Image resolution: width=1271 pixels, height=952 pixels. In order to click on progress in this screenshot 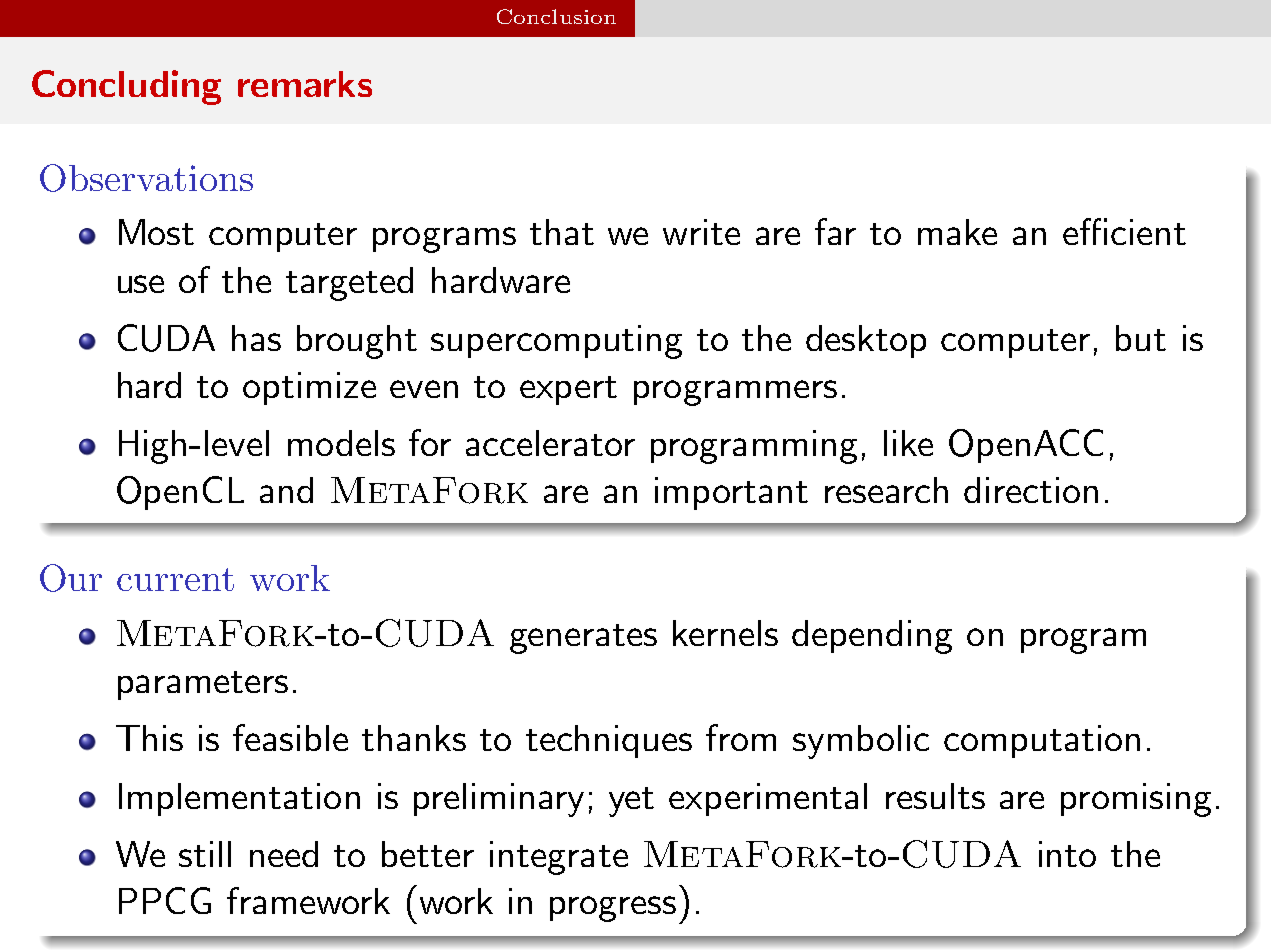, I will do `click(613, 909)`.
